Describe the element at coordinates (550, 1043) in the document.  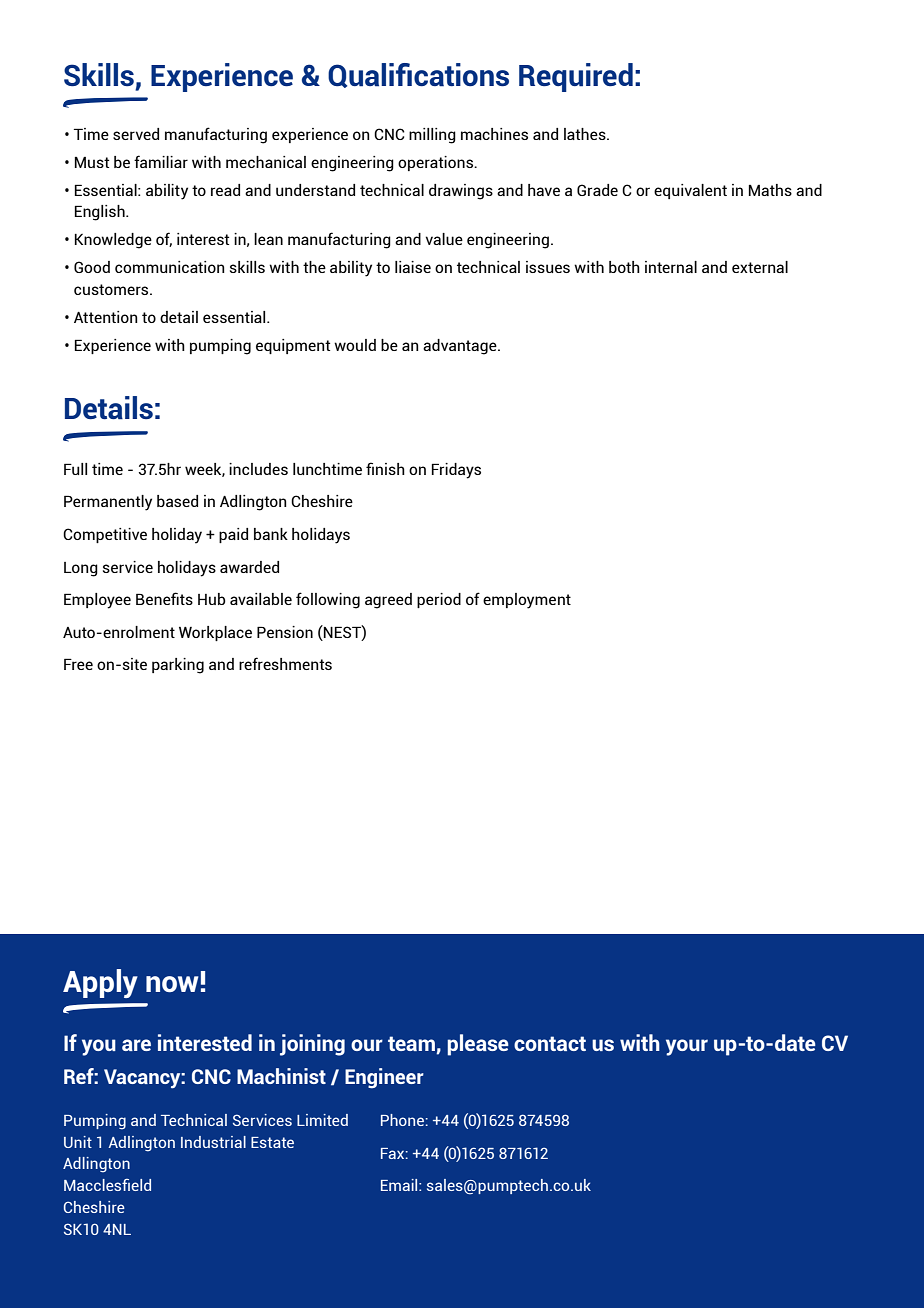
I see `contact` at that location.
